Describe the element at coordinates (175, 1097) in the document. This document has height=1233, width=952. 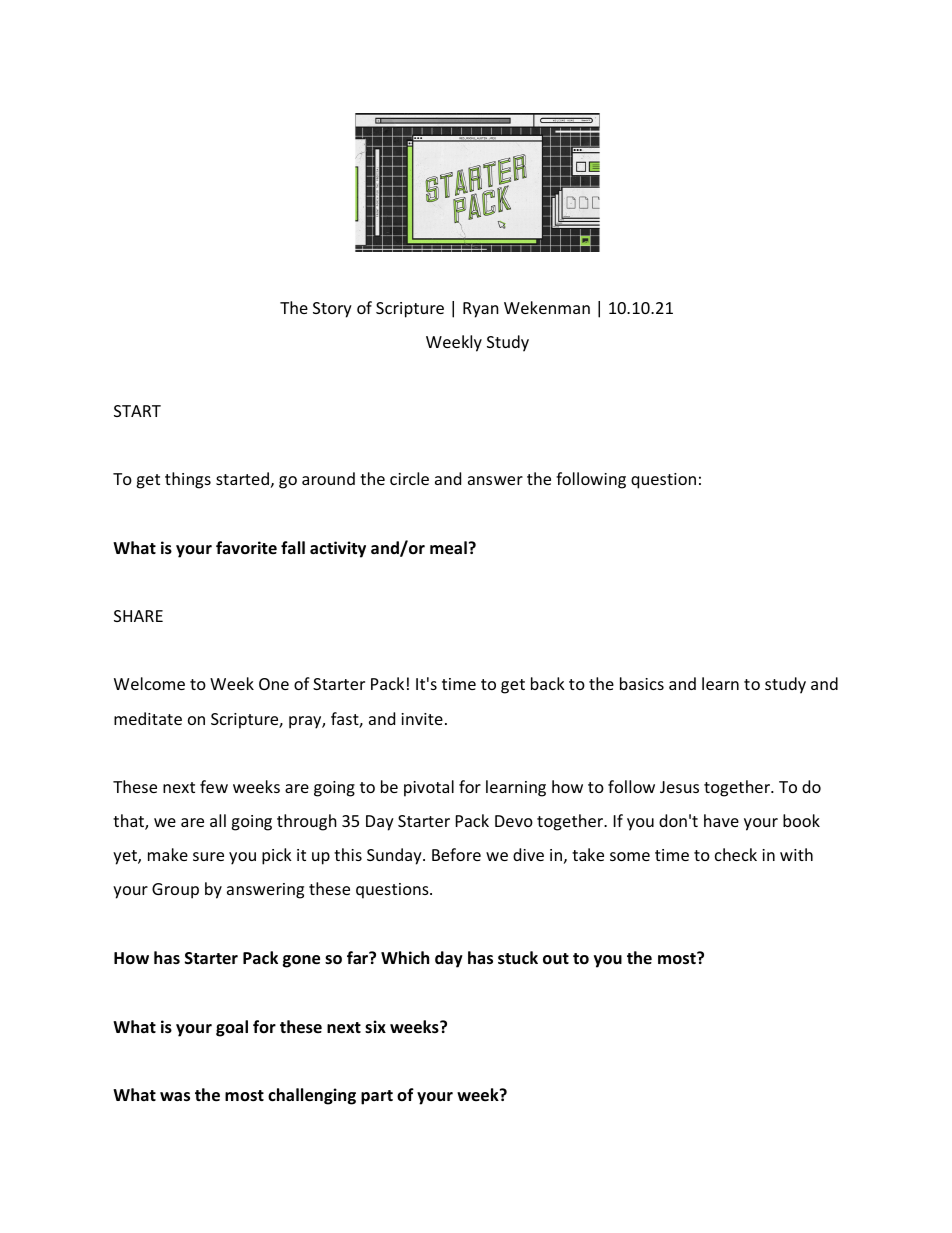
I see `was` at that location.
